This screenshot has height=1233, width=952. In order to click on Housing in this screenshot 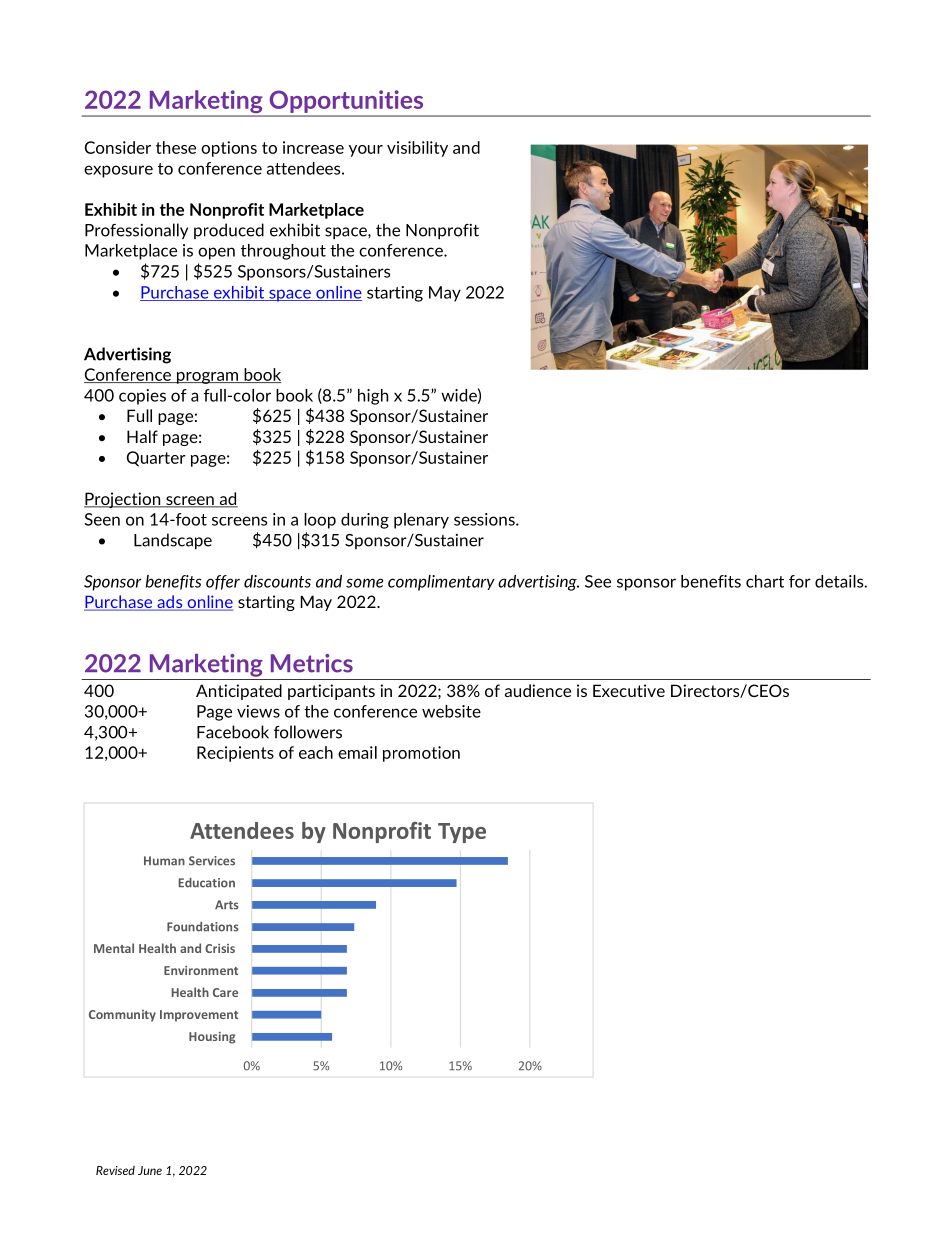, I will do `click(212, 1038)`.
